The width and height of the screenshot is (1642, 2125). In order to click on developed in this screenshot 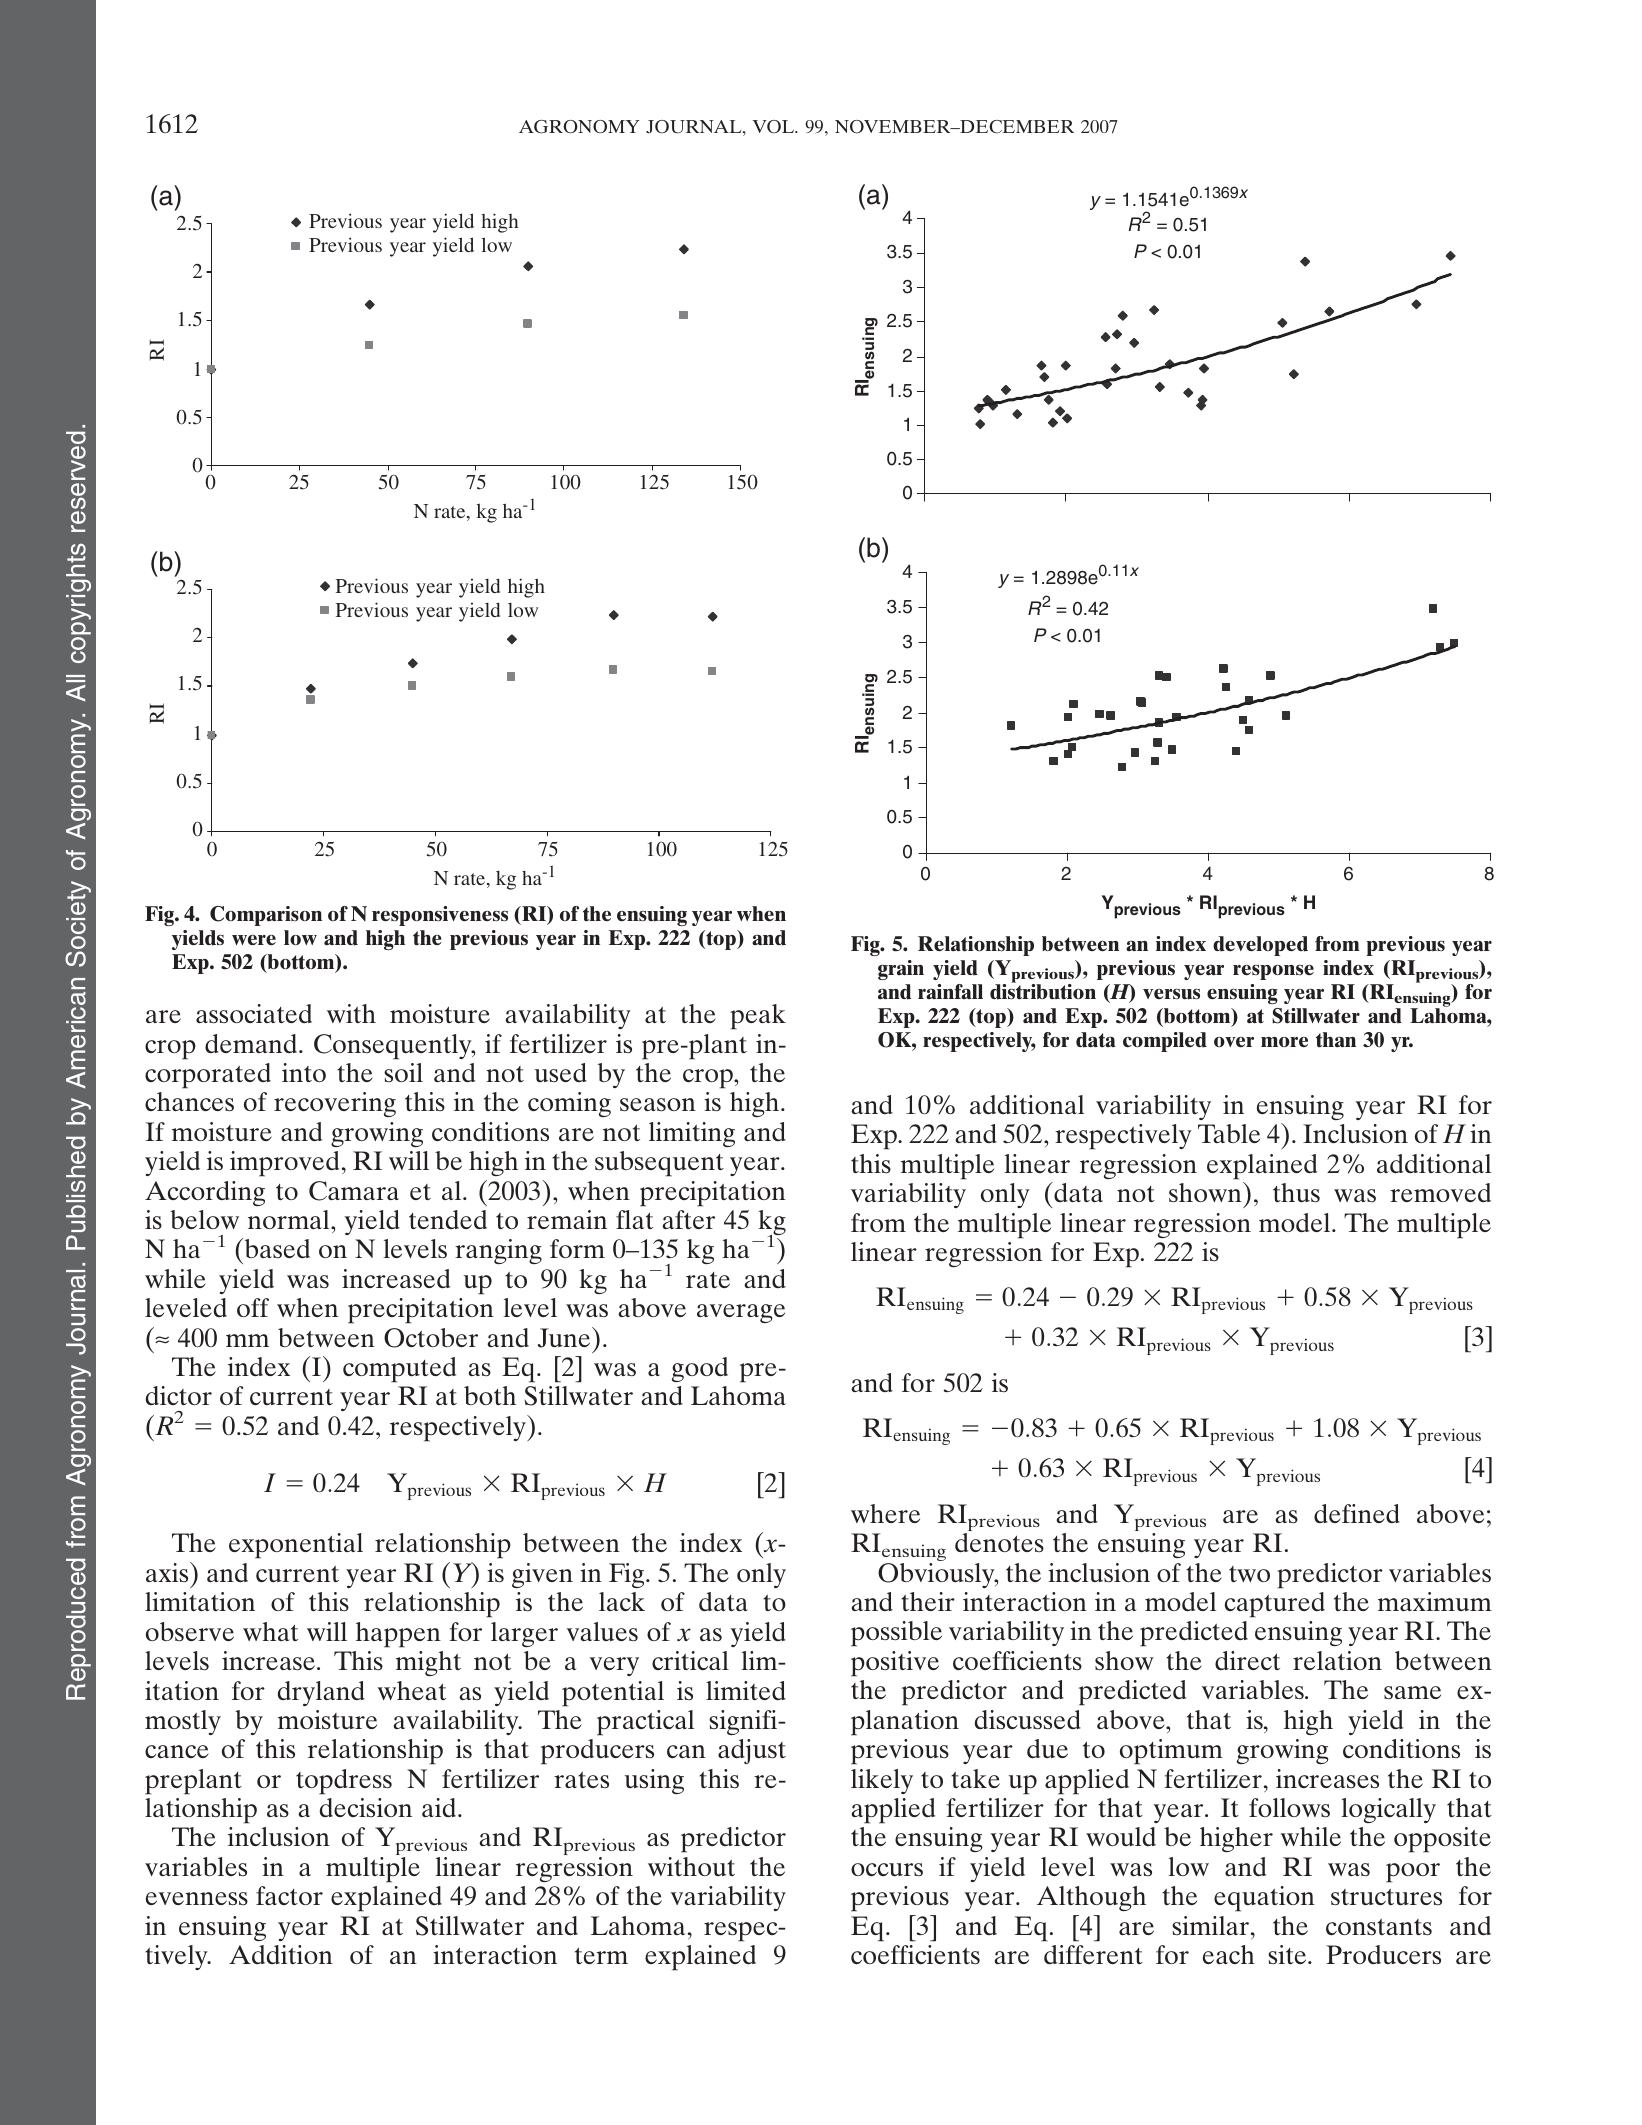, I will do `click(1260, 946)`.
